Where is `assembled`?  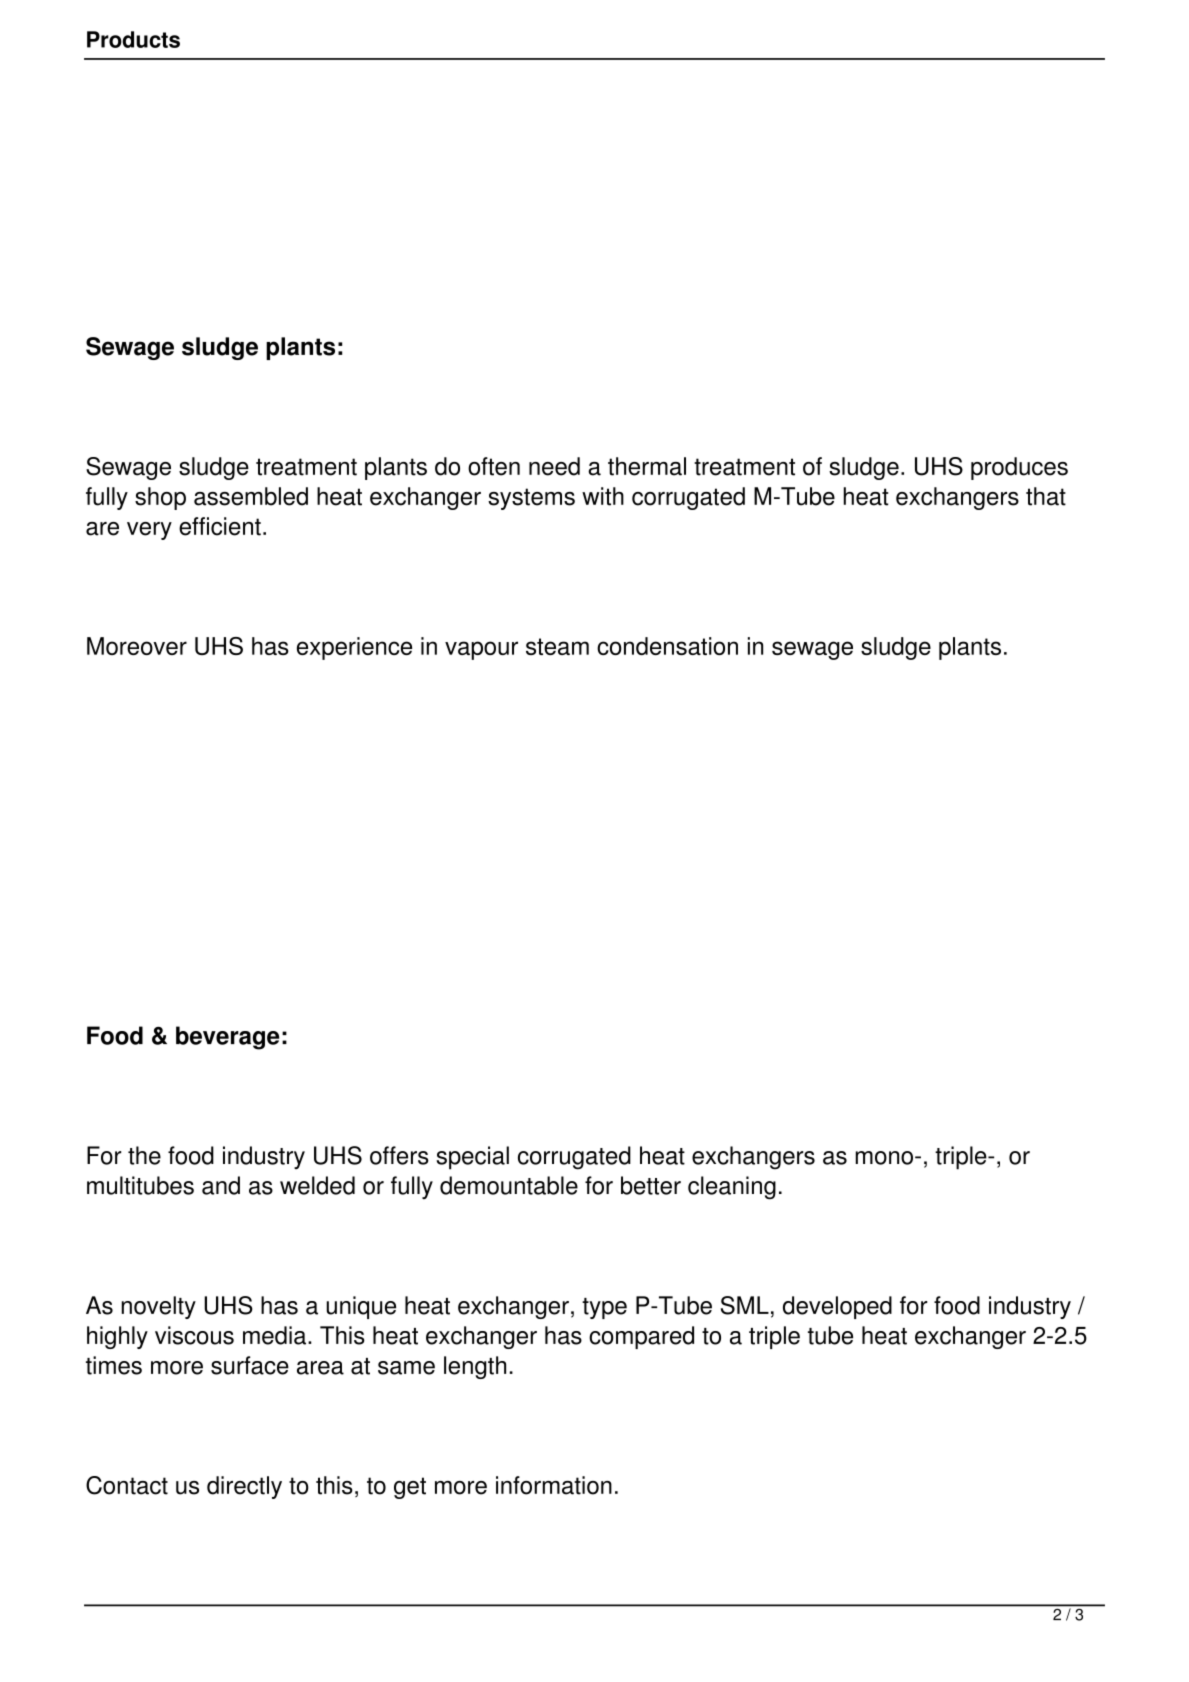
assembled is located at coordinates (251, 496).
